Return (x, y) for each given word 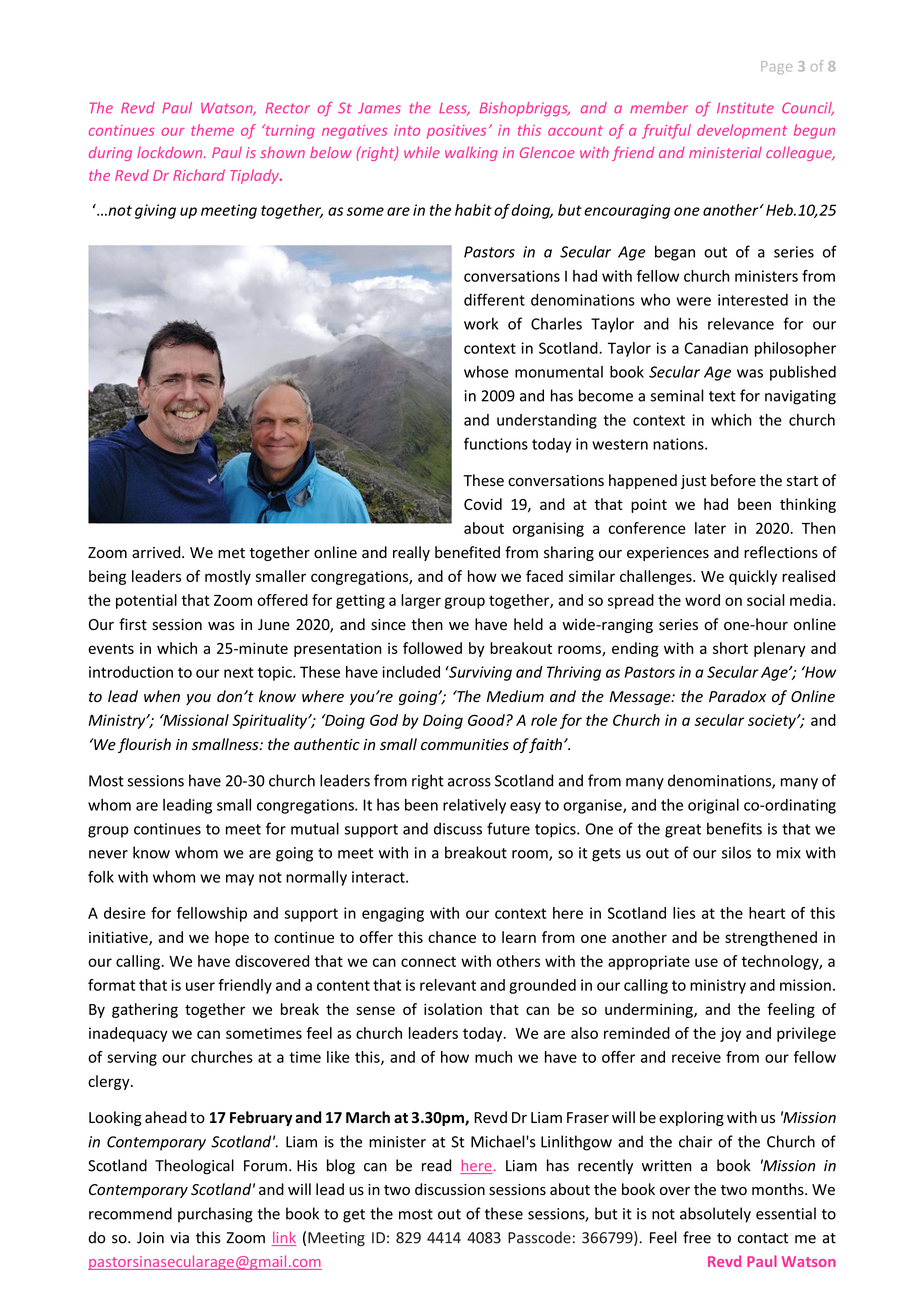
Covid (483, 504)
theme (212, 130)
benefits (734, 828)
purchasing (215, 1215)
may (240, 880)
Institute (745, 108)
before (733, 480)
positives (456, 132)
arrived (157, 552)
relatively (474, 806)
